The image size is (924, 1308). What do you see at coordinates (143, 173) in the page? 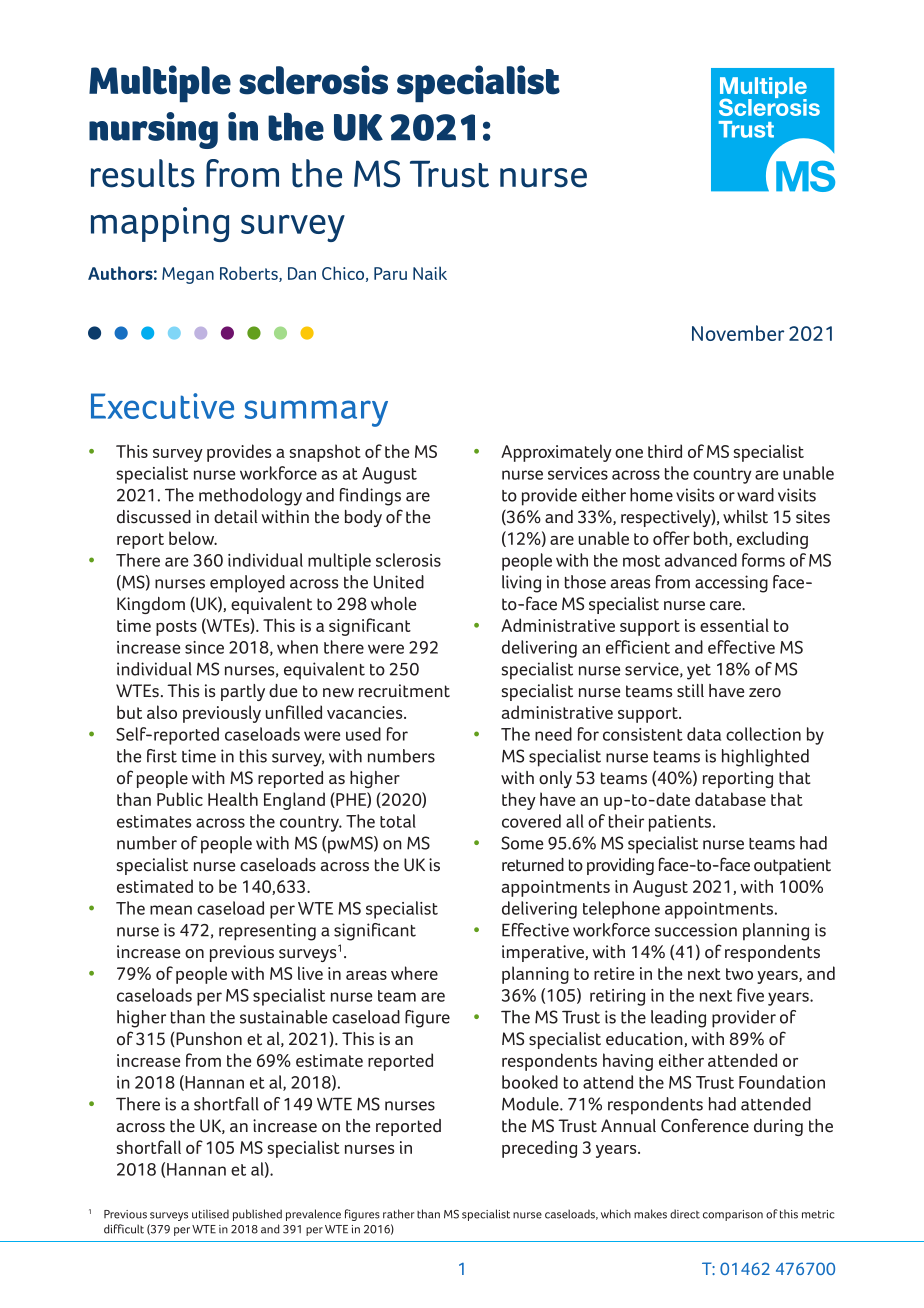
I see `results` at bounding box center [143, 173].
